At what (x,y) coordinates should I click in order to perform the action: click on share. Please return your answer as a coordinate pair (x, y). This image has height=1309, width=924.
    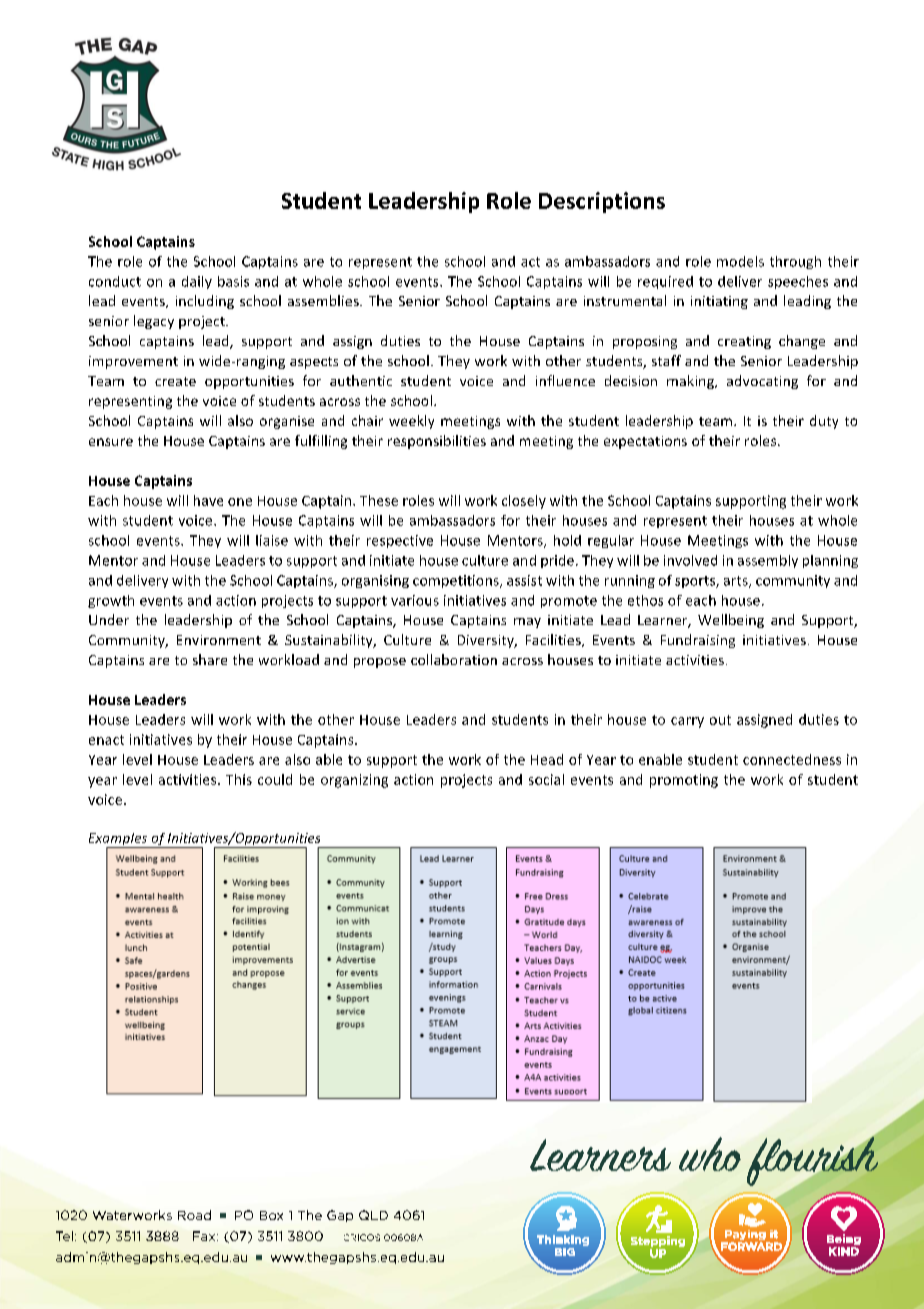
    Looking at the image, I should click on (210, 659).
